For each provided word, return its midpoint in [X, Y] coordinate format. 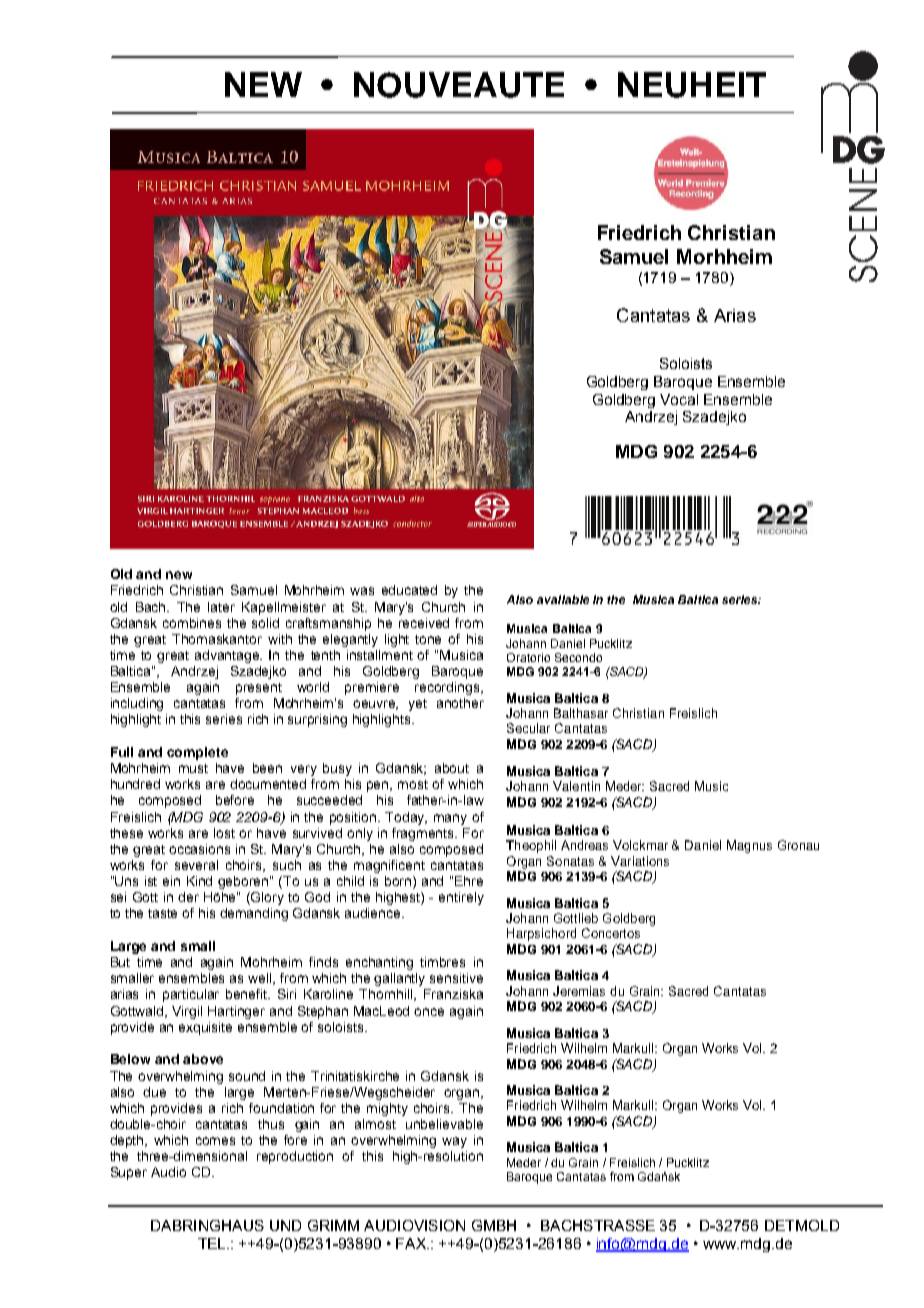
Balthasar [581, 713]
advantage [228, 656]
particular [191, 995]
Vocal [679, 399]
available [563, 599]
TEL [213, 1243]
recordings [448, 688]
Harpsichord [541, 934]
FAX [412, 1243]
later [221, 607]
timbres [442, 962]
